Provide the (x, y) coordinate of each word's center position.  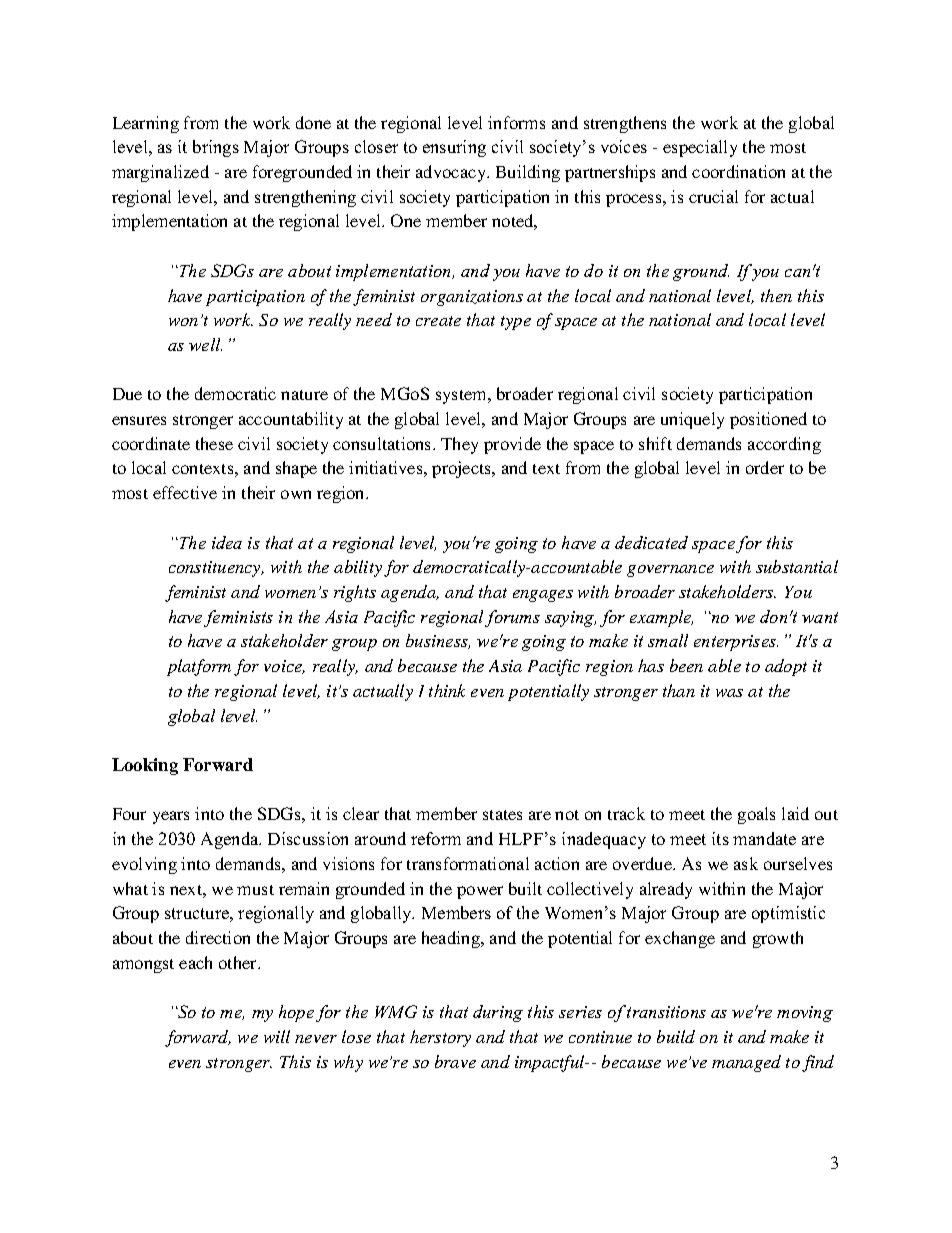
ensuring (454, 148)
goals (756, 815)
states (502, 815)
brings (216, 148)
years (171, 817)
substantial (797, 566)
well (205, 344)
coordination (738, 171)
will (277, 1036)
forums (512, 618)
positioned (768, 420)
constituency (216, 569)
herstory (440, 1038)
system (463, 397)
